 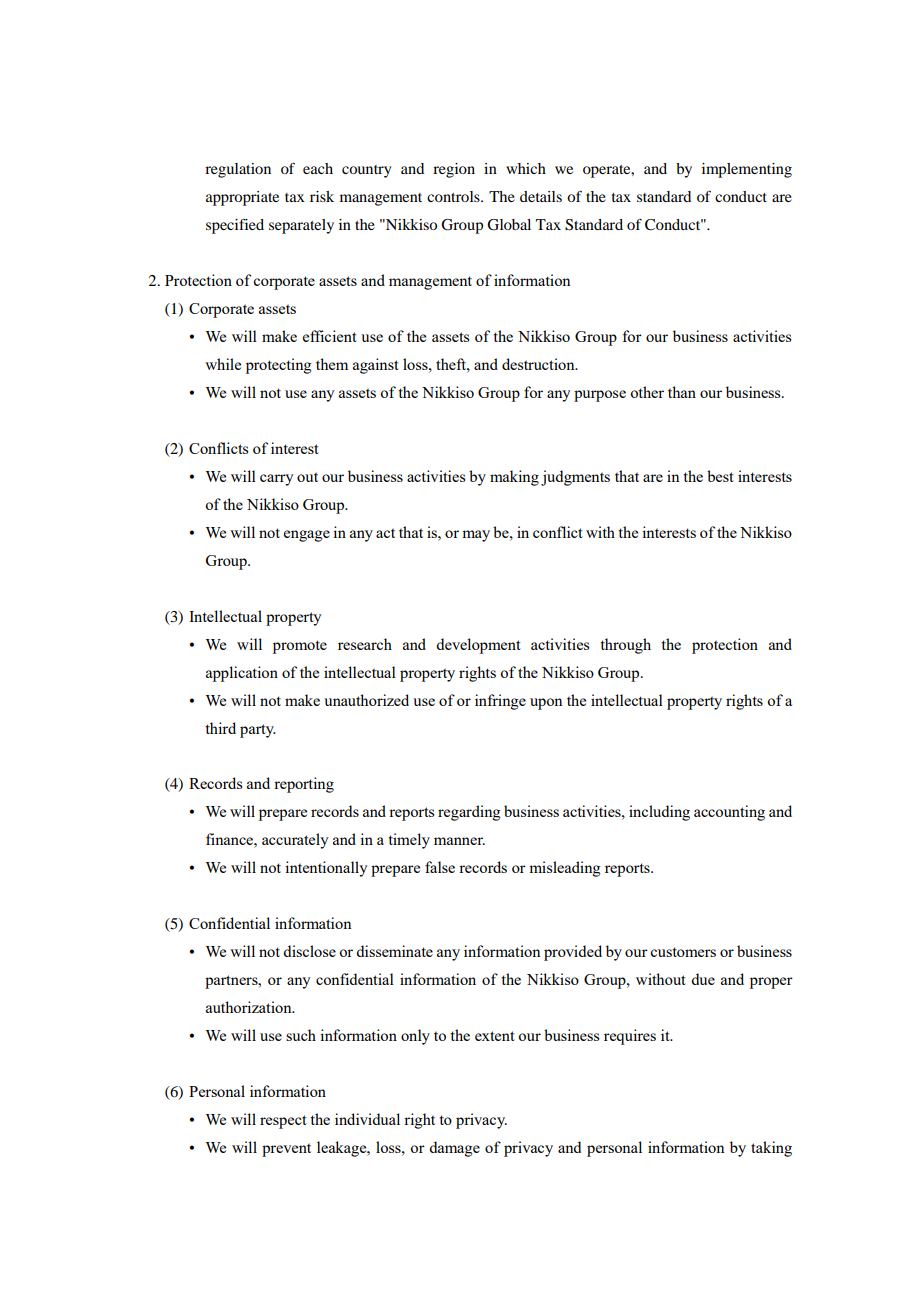 I want to click on promote, so click(x=300, y=647).
